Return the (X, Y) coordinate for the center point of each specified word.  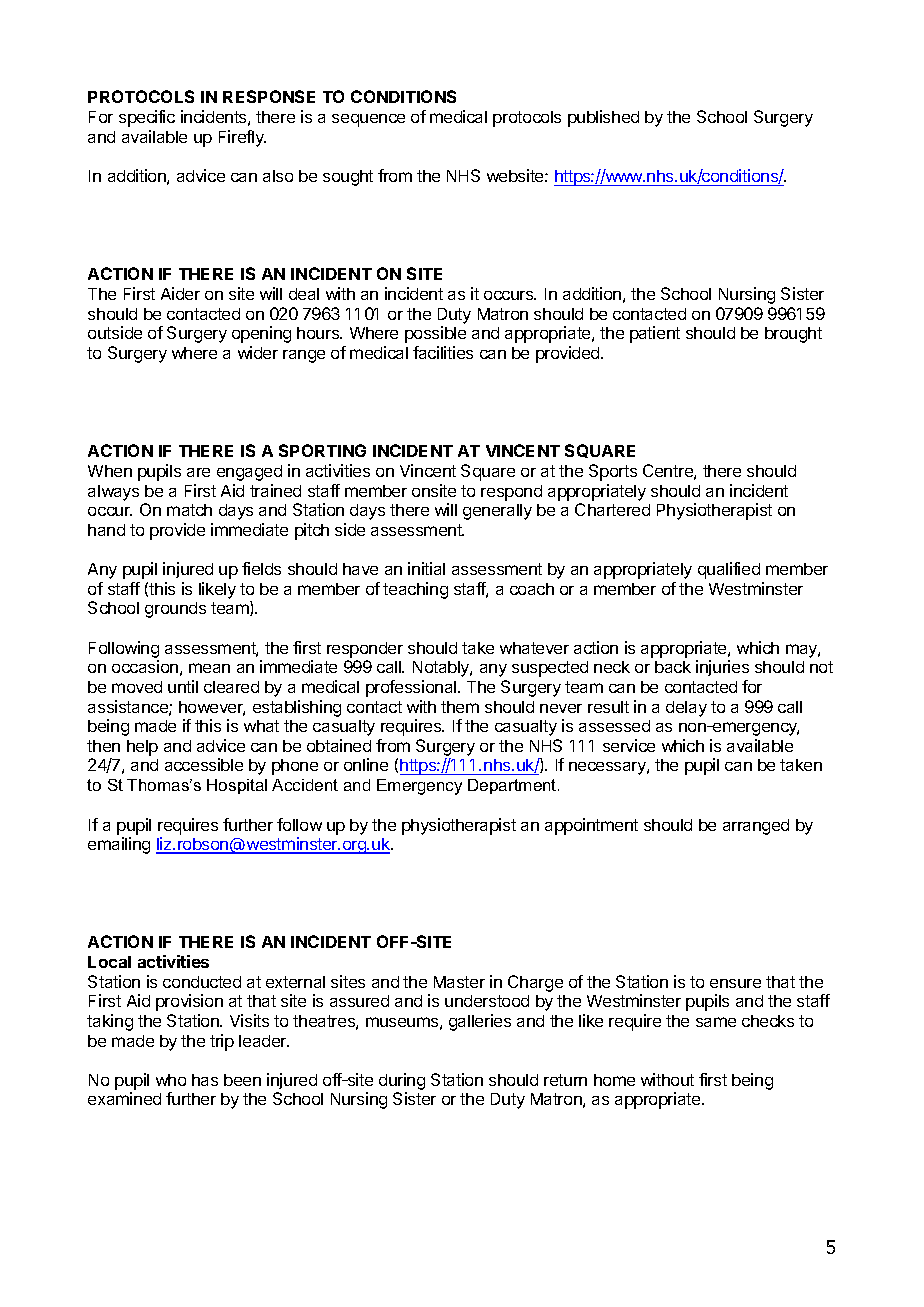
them (460, 707)
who (171, 1080)
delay (686, 709)
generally (497, 512)
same (716, 1022)
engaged (249, 473)
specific (147, 118)
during (402, 1083)
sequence (368, 120)
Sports (613, 472)
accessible (204, 764)
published (603, 118)
